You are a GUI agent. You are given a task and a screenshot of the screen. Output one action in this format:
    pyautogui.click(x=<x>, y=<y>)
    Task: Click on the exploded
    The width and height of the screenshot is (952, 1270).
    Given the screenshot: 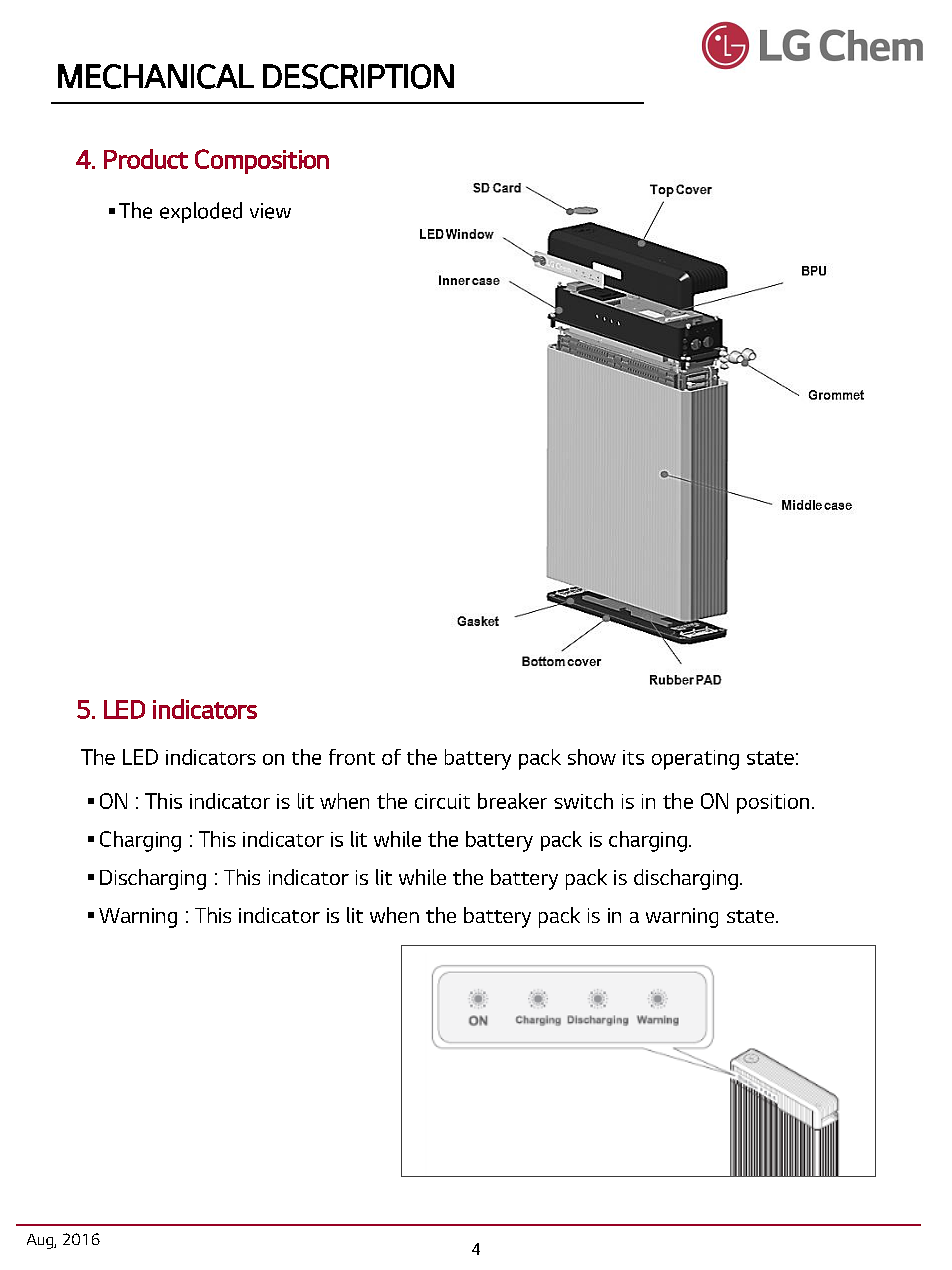 What is the action you would take?
    pyautogui.click(x=201, y=212)
